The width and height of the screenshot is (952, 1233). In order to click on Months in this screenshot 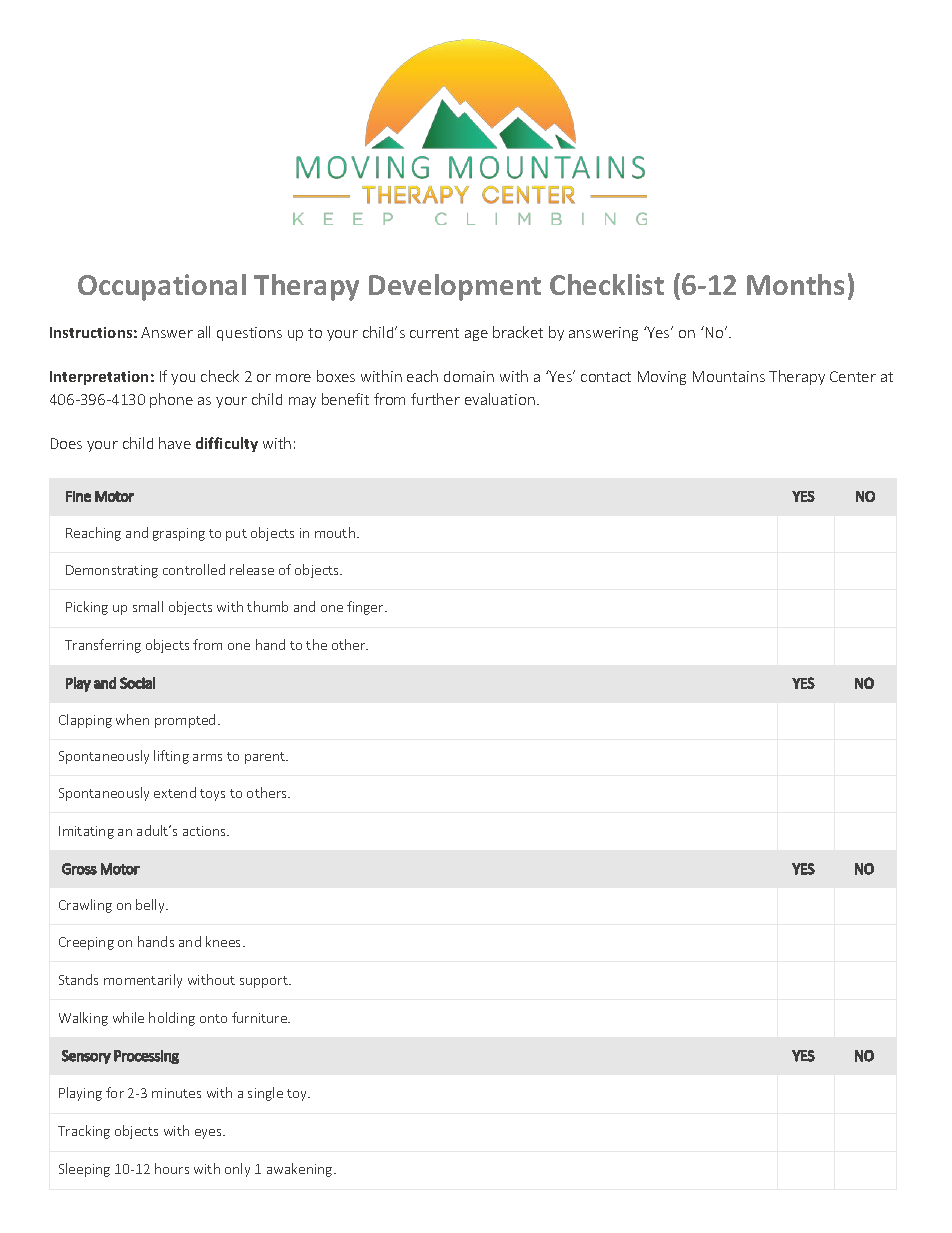, I will do `click(795, 284)`.
